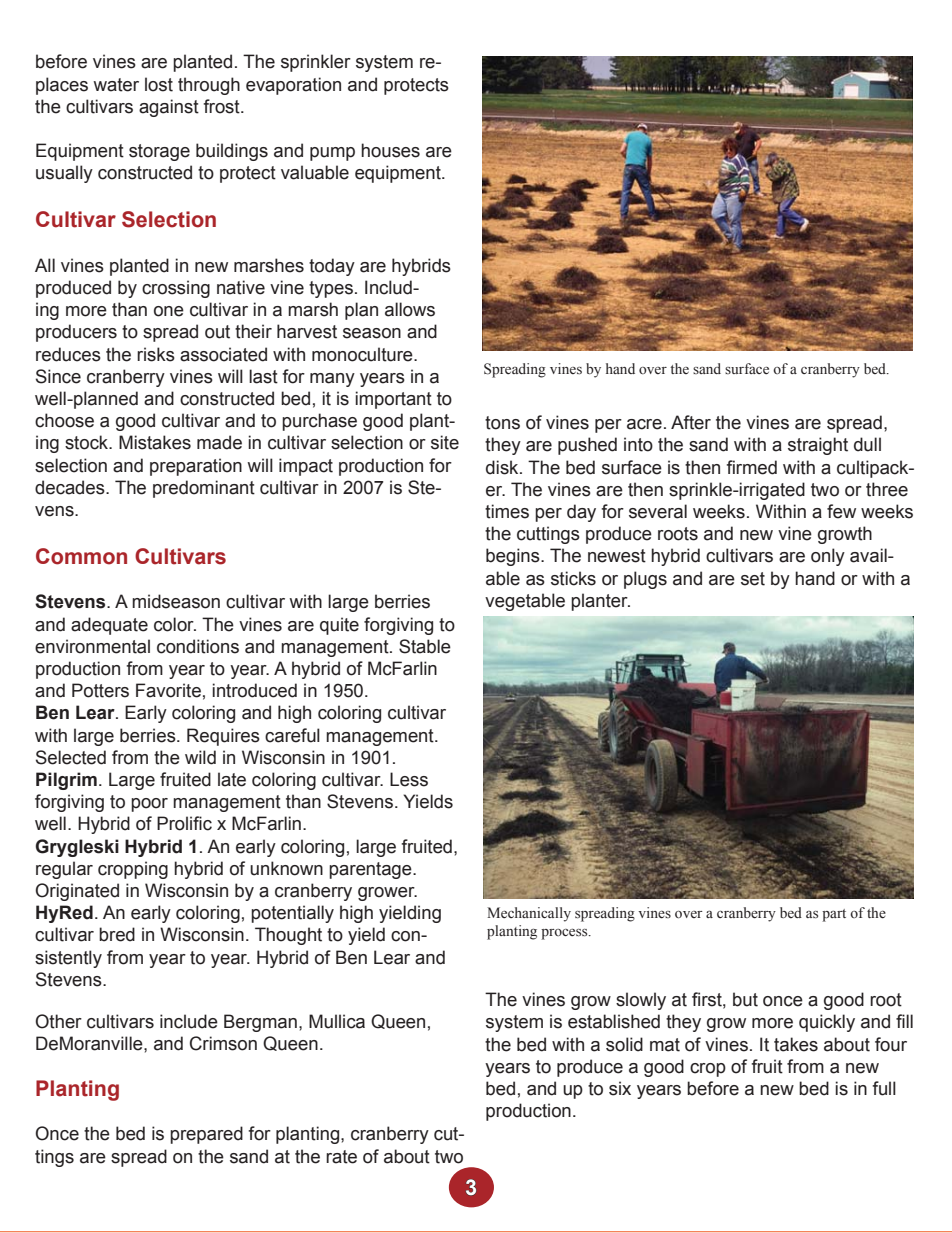  Describe the element at coordinates (753, 579) in the screenshot. I see `set` at that location.
